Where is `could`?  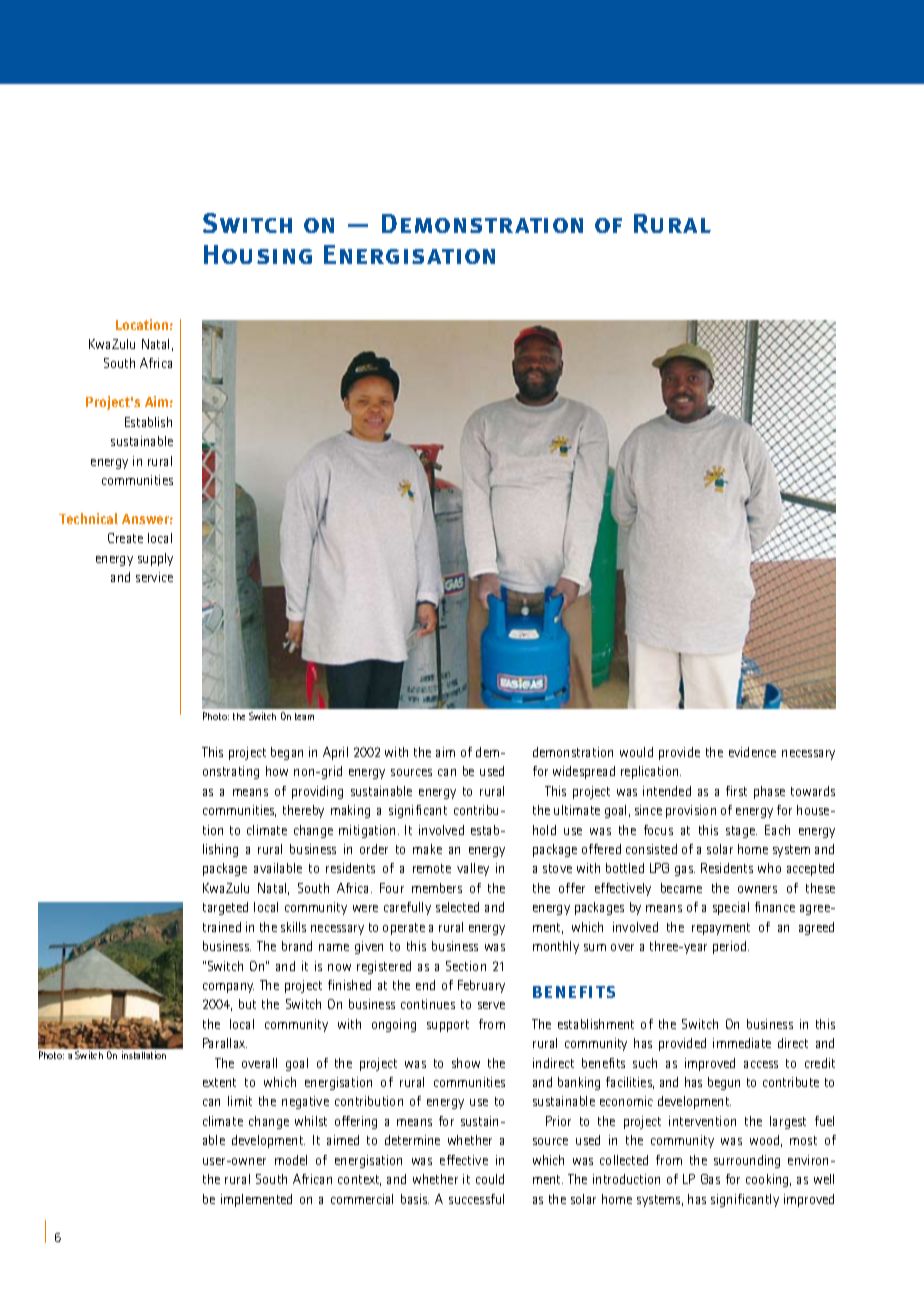
could is located at coordinates (490, 1179).
